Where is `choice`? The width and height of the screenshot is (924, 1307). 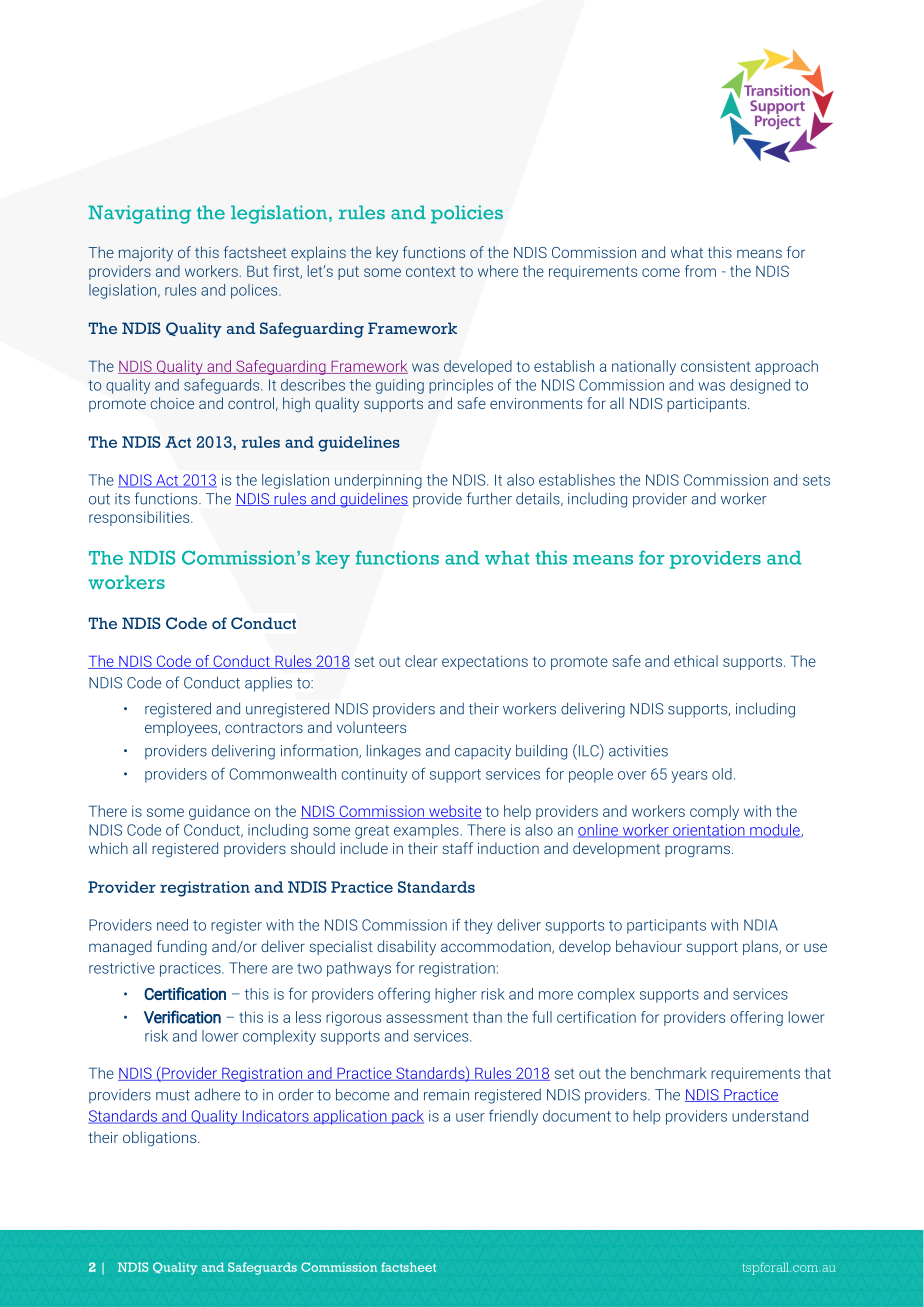
choice is located at coordinates (172, 403).
